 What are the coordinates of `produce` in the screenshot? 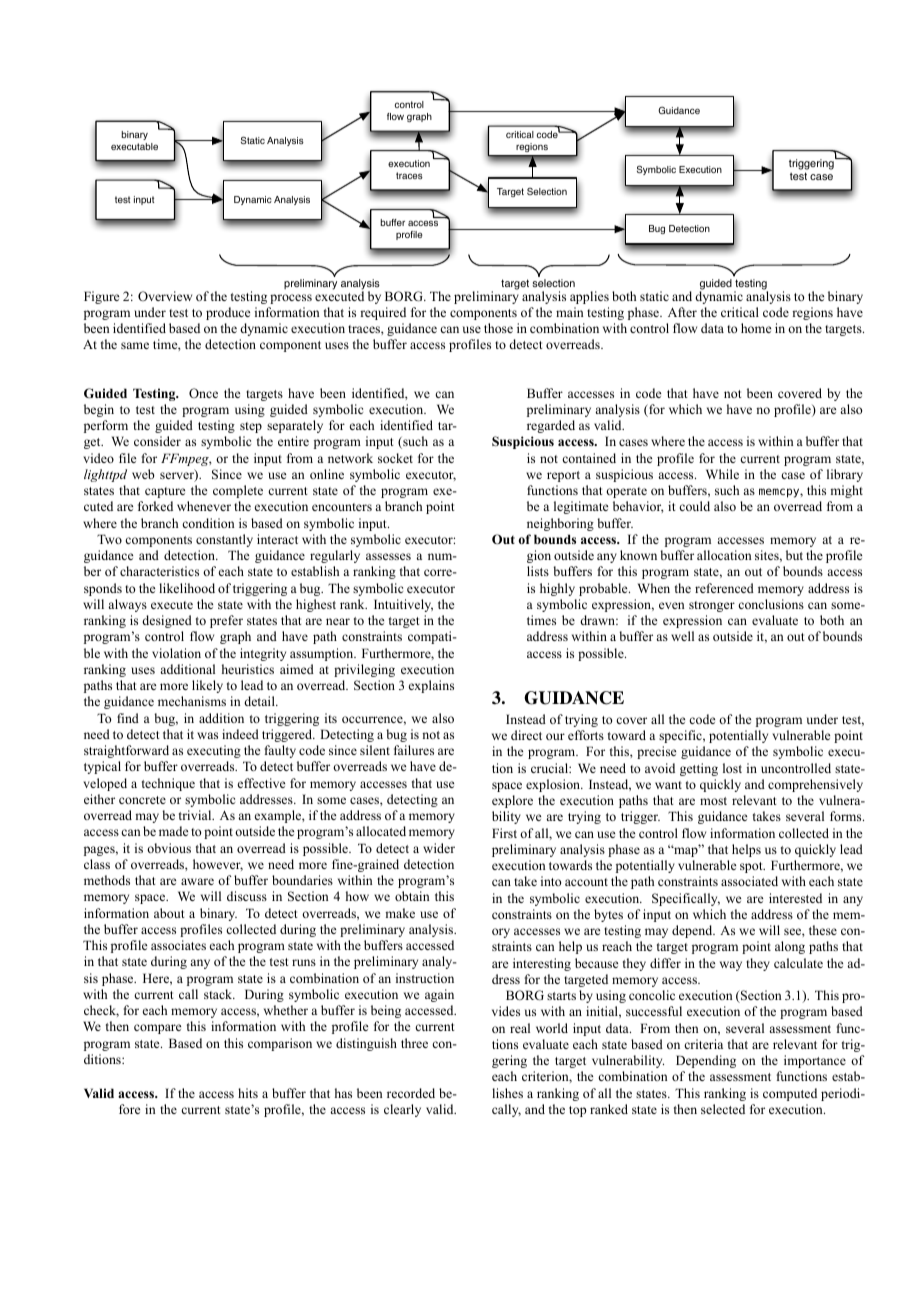 It's located at (228, 313).
